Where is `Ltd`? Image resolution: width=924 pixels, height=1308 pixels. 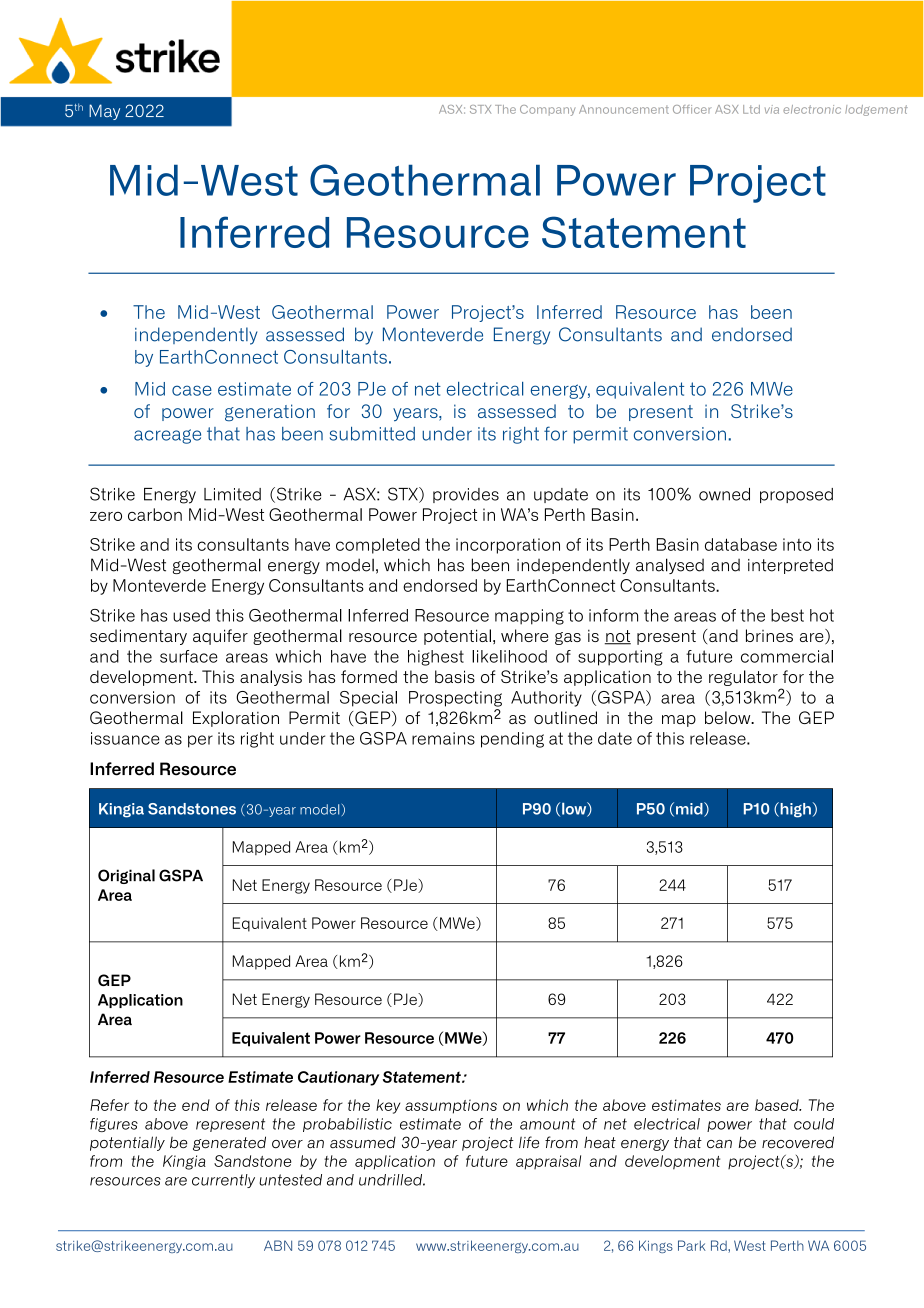
Ltd is located at coordinates (751, 109).
